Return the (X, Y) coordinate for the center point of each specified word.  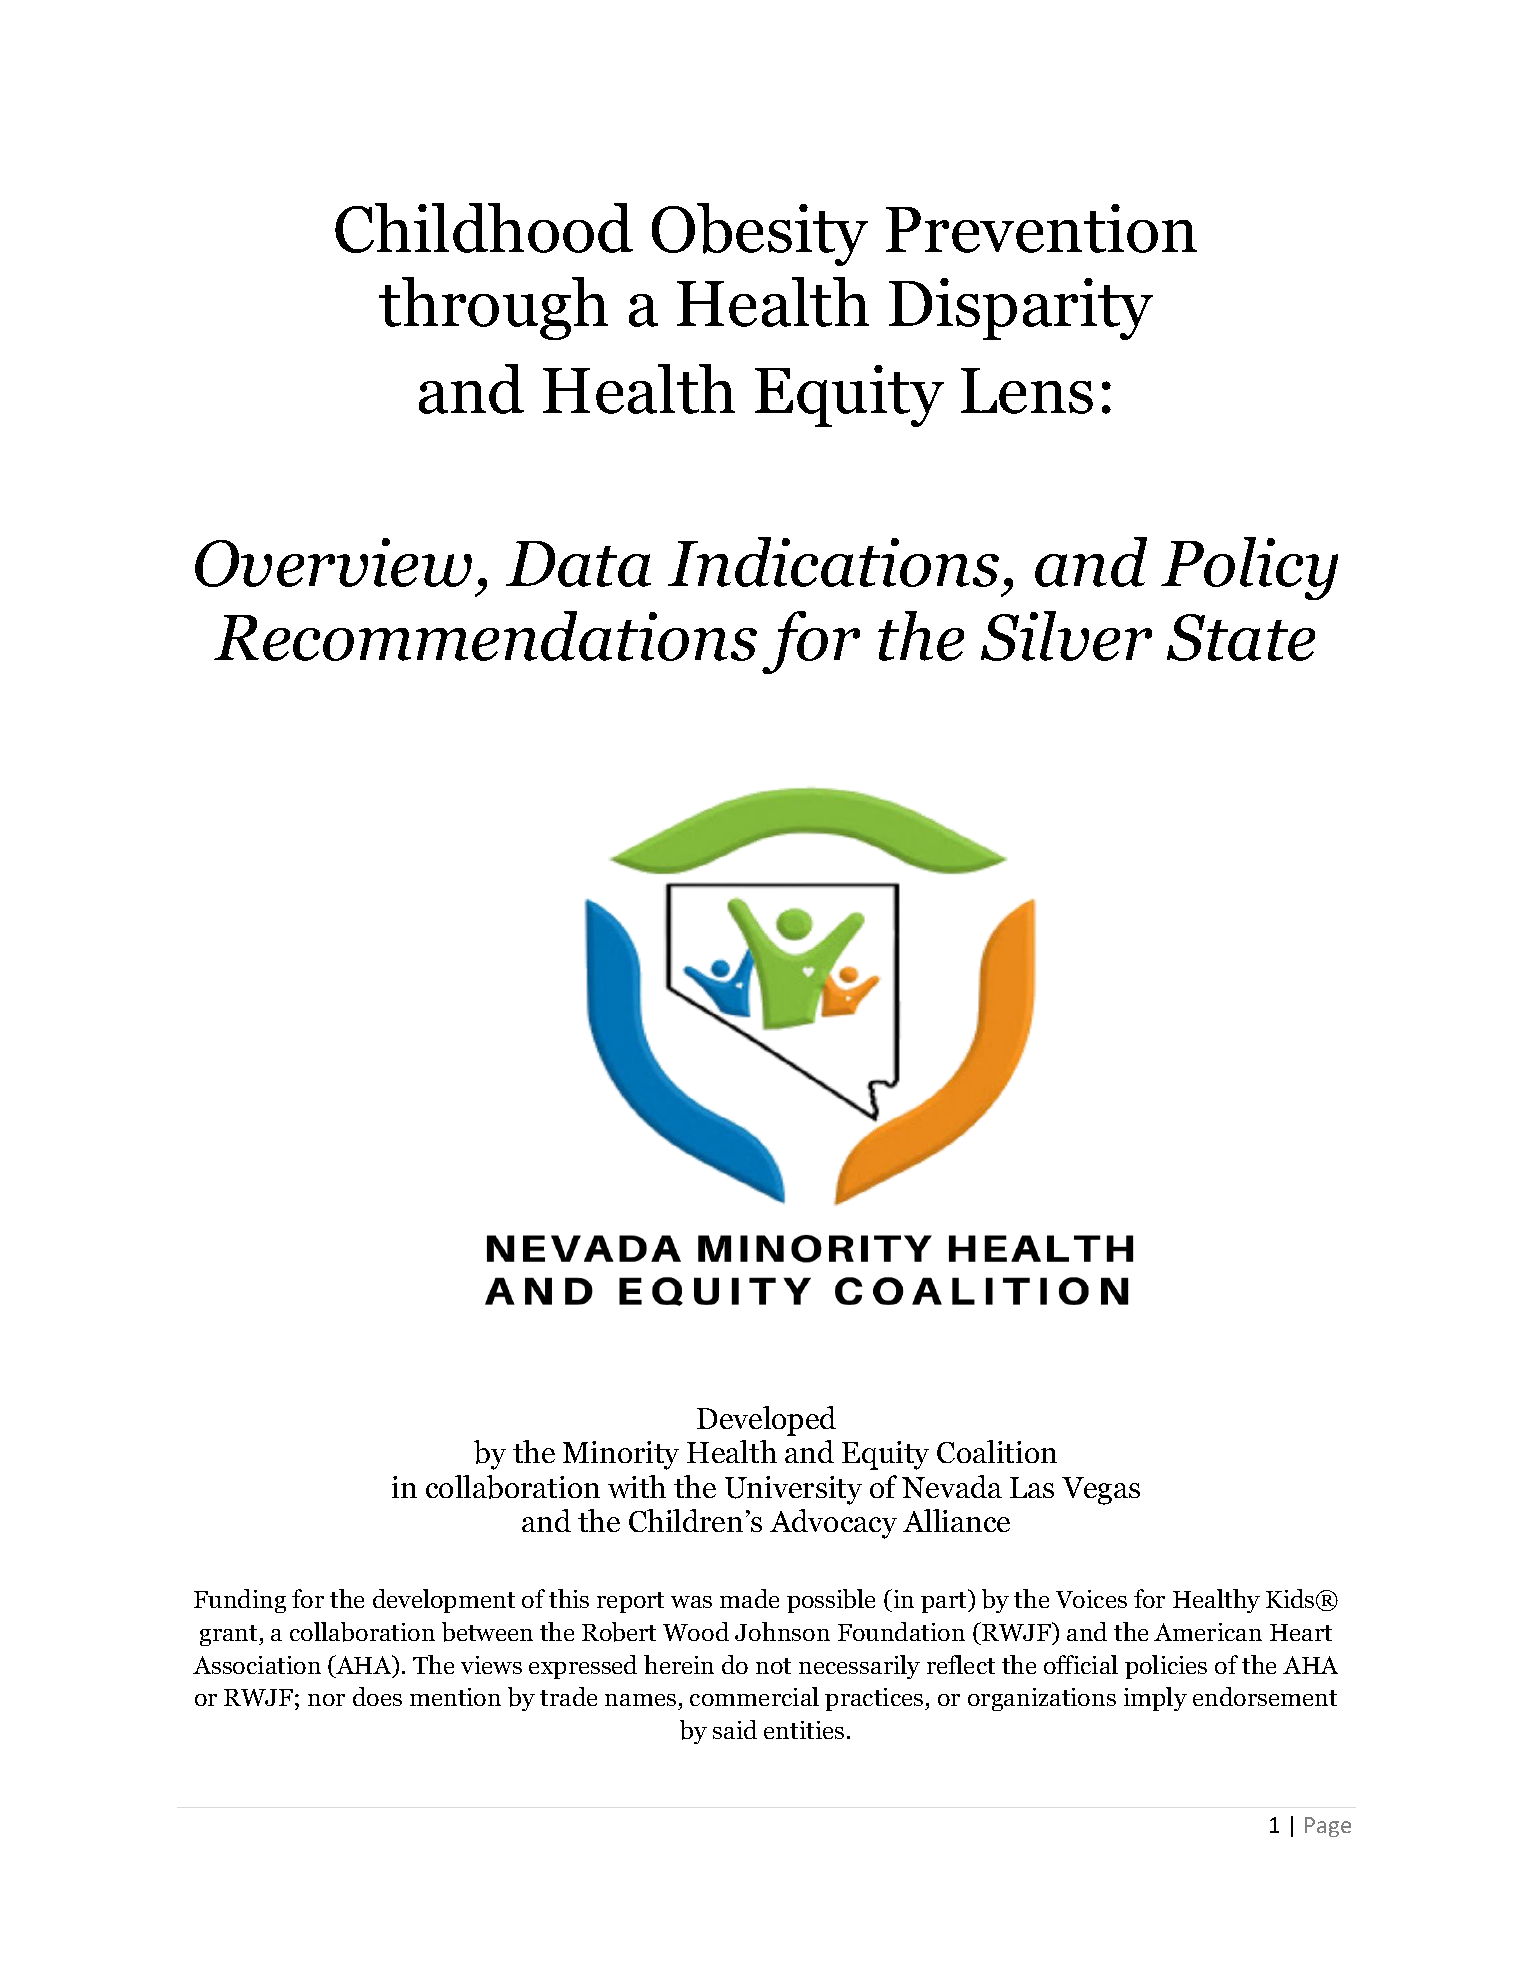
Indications (833, 562)
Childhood (484, 228)
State (1241, 637)
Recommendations (485, 636)
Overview (333, 562)
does (377, 1696)
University (793, 1490)
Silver (1066, 636)
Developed (766, 1421)
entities (804, 1730)
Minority (621, 1455)
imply (1155, 1699)
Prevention (1041, 228)
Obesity (760, 234)
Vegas (1101, 1491)
